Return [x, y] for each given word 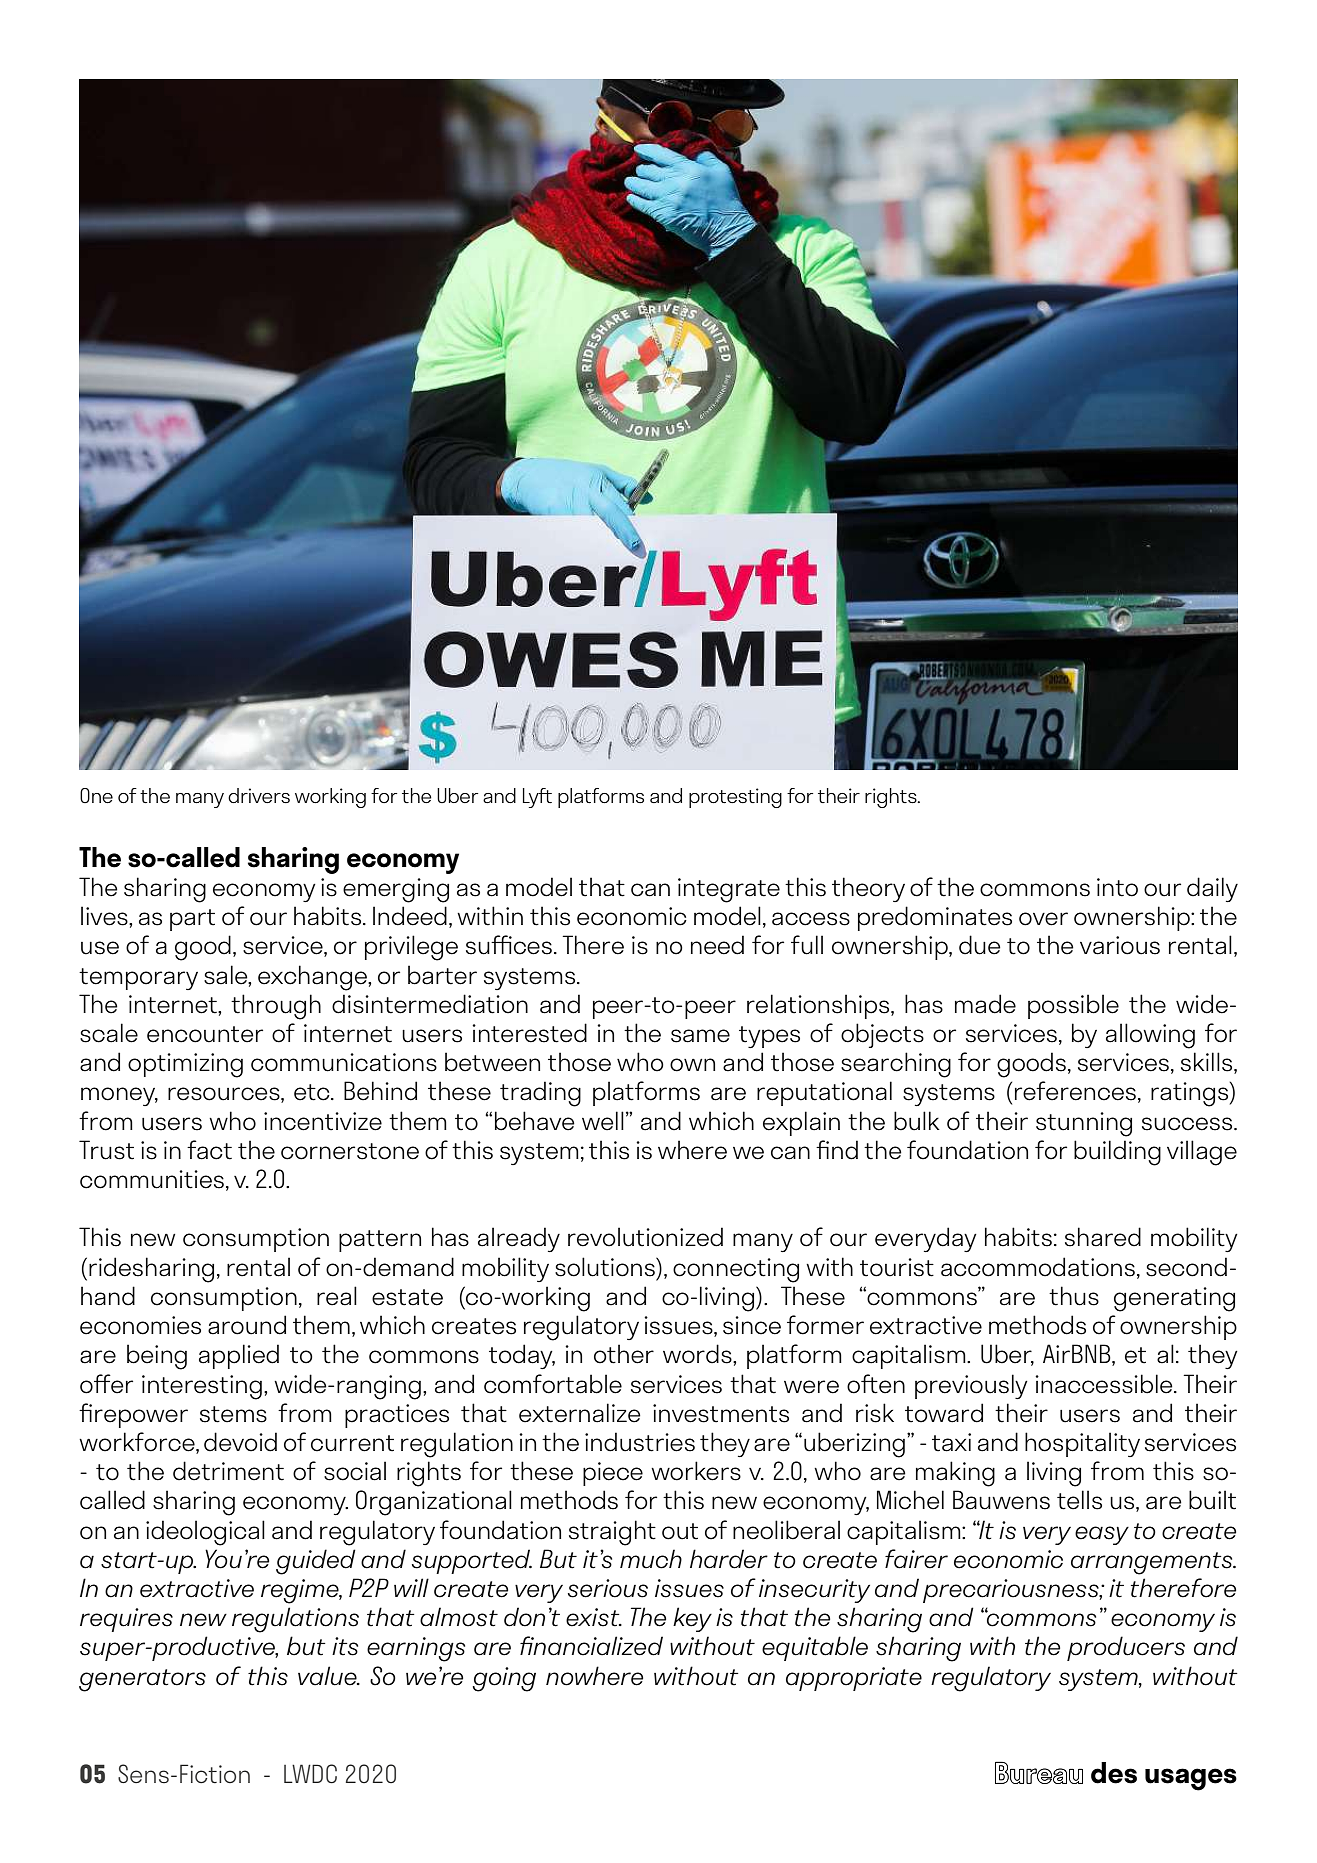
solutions [606, 1267]
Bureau [1039, 1772]
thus [1074, 1296]
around [247, 1325]
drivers [259, 795]
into [1117, 887]
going [504, 1679]
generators [142, 1680]
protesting [735, 798]
